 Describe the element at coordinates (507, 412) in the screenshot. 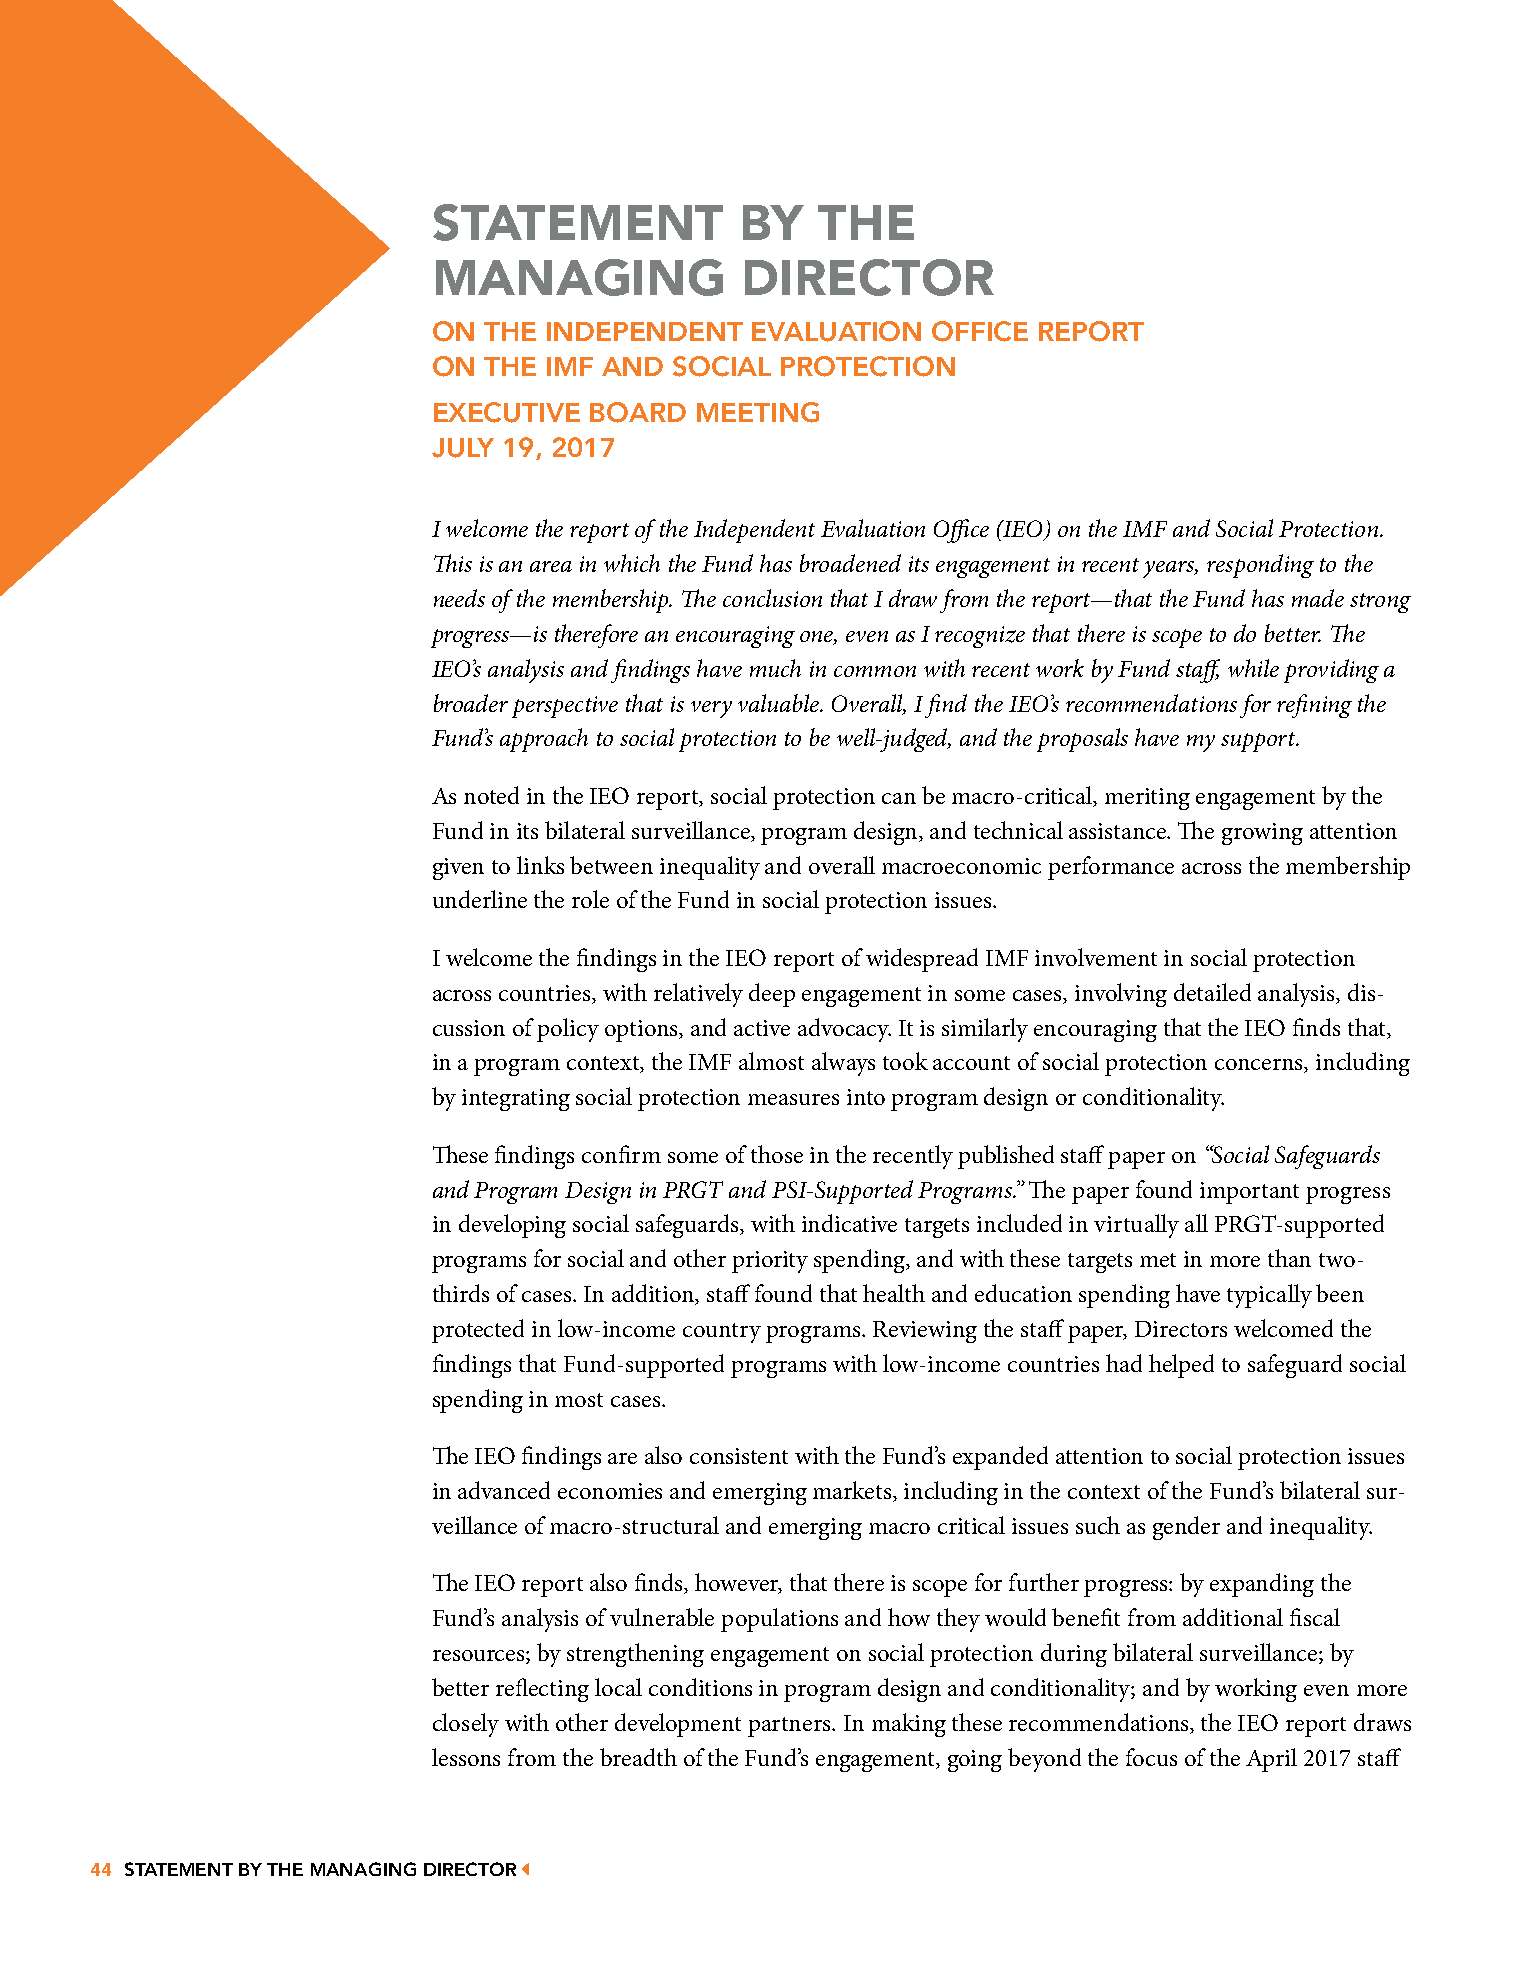

I see `EXECUTIVE` at that location.
